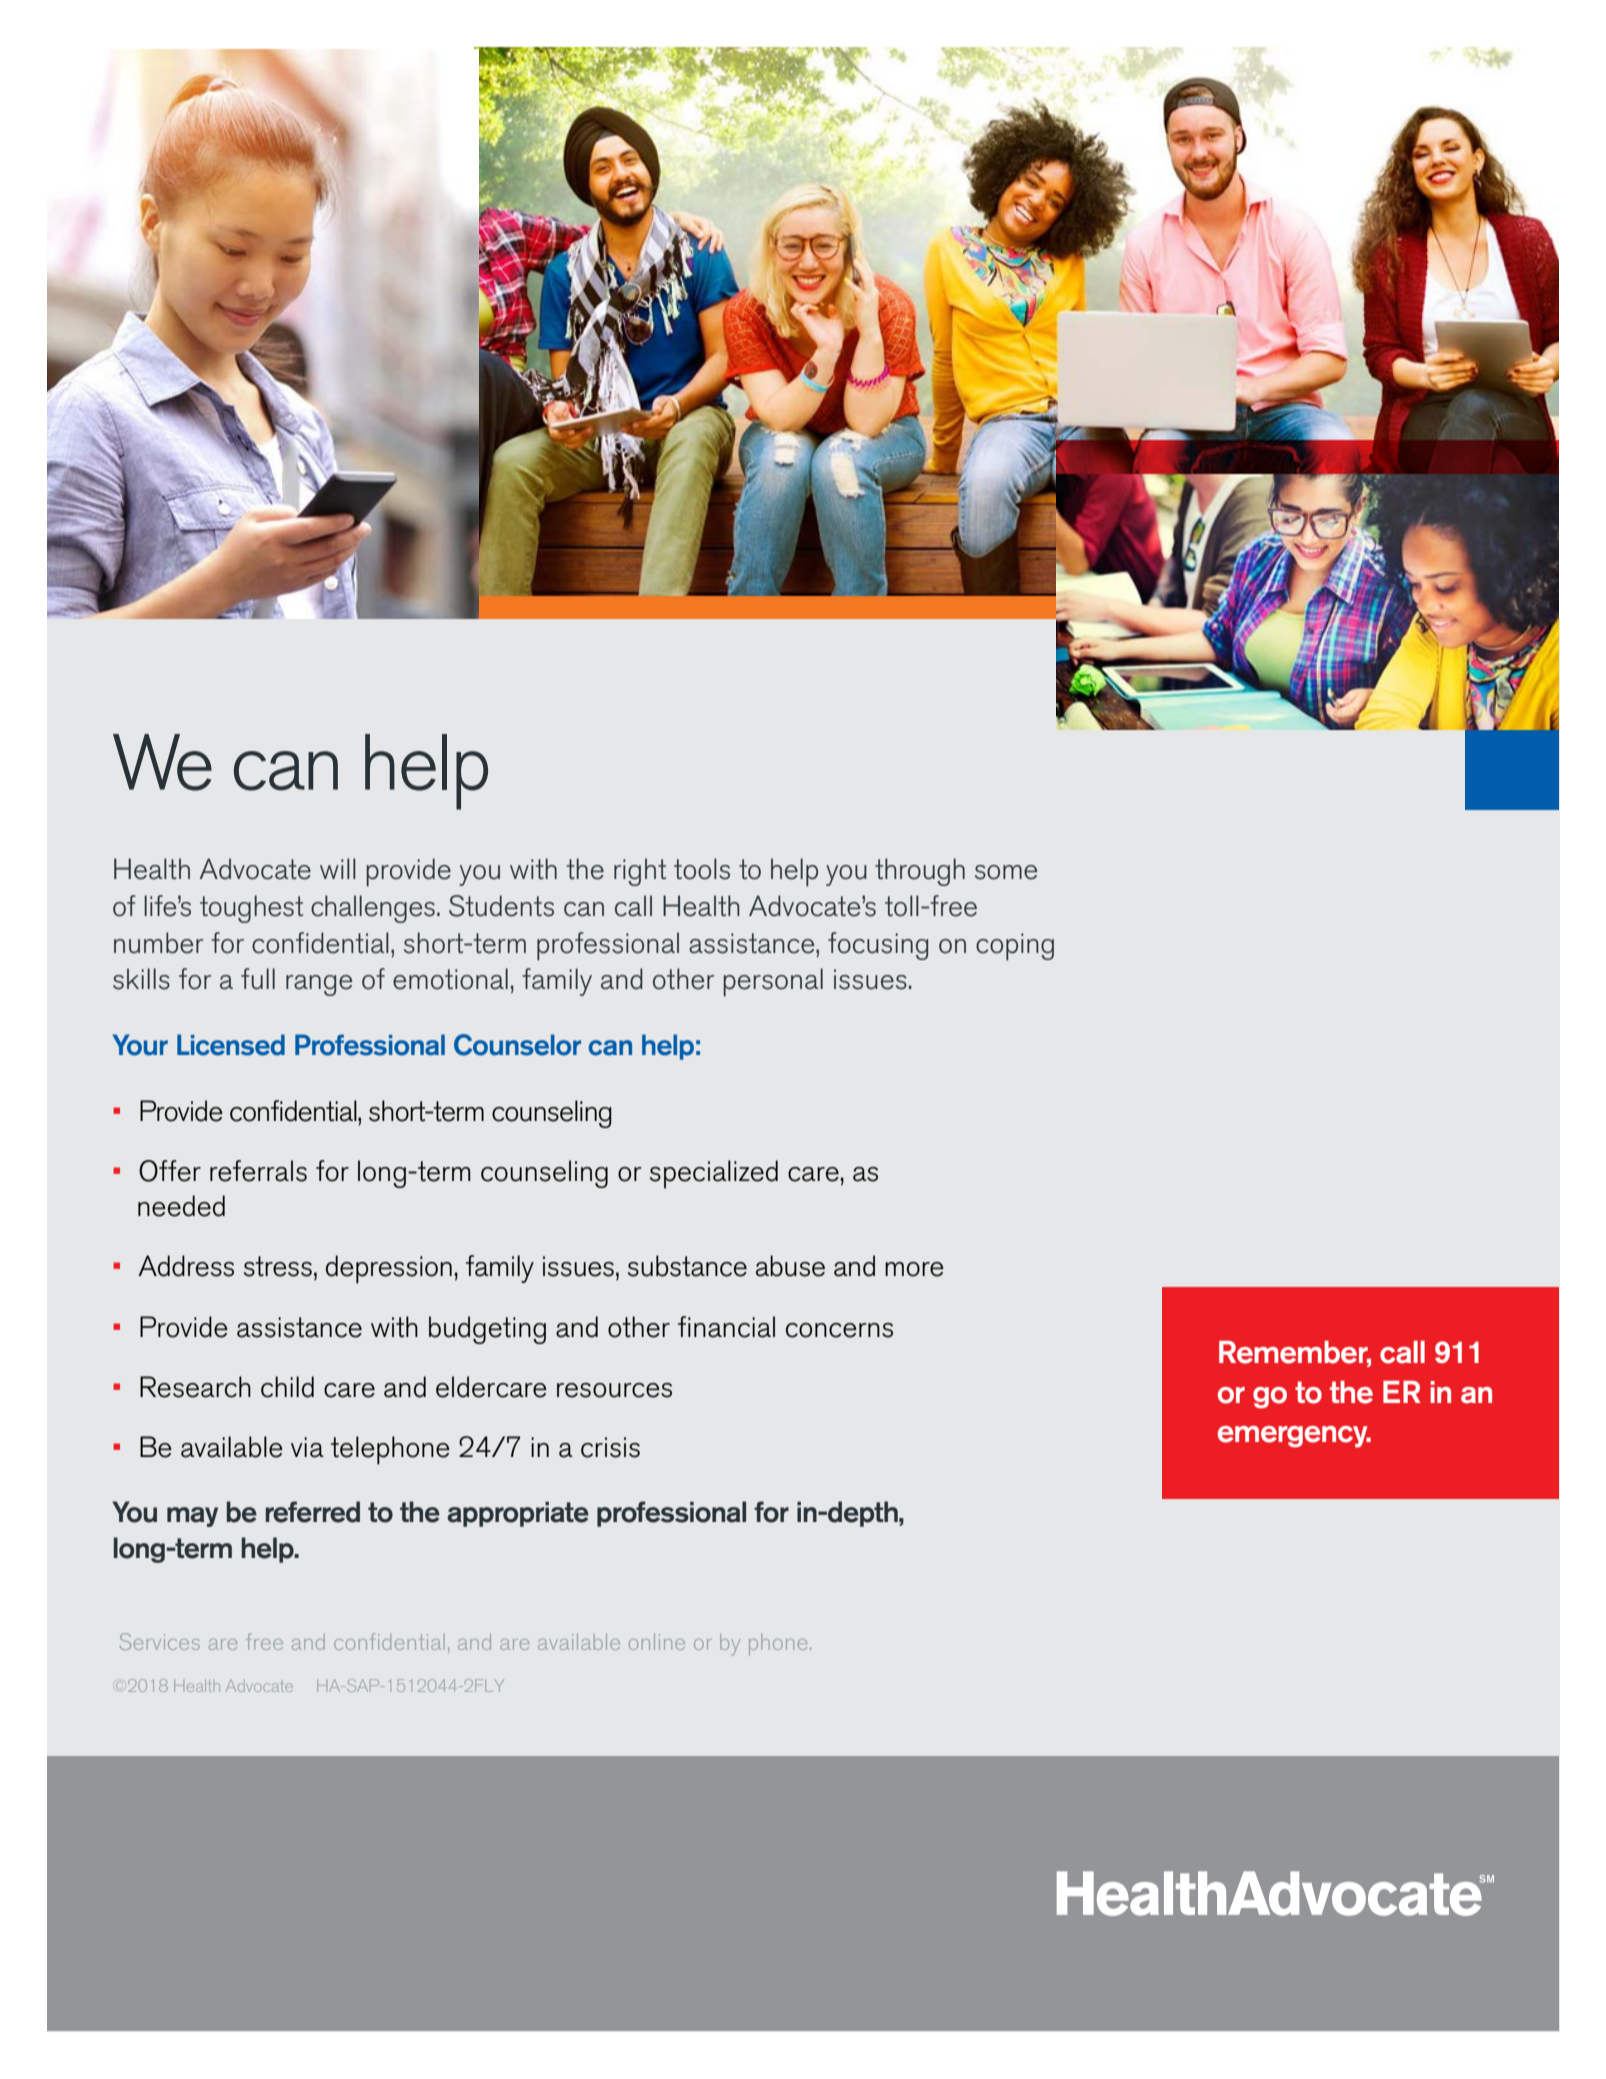 The height and width of the screenshot is (2079, 1606). What do you see at coordinates (160, 1641) in the screenshot?
I see `Services` at bounding box center [160, 1641].
